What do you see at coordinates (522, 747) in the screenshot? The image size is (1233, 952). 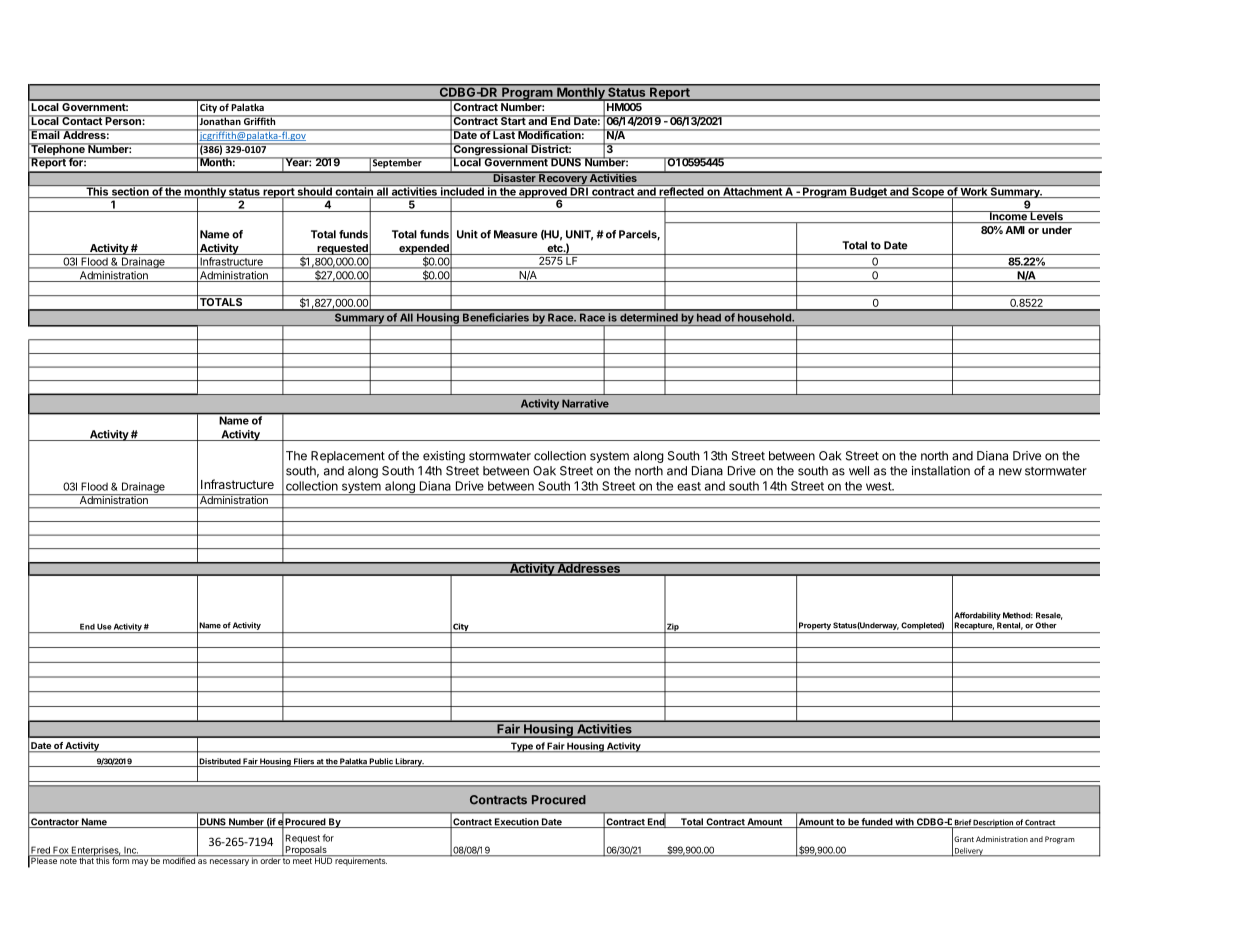 I see `Type` at bounding box center [522, 747].
